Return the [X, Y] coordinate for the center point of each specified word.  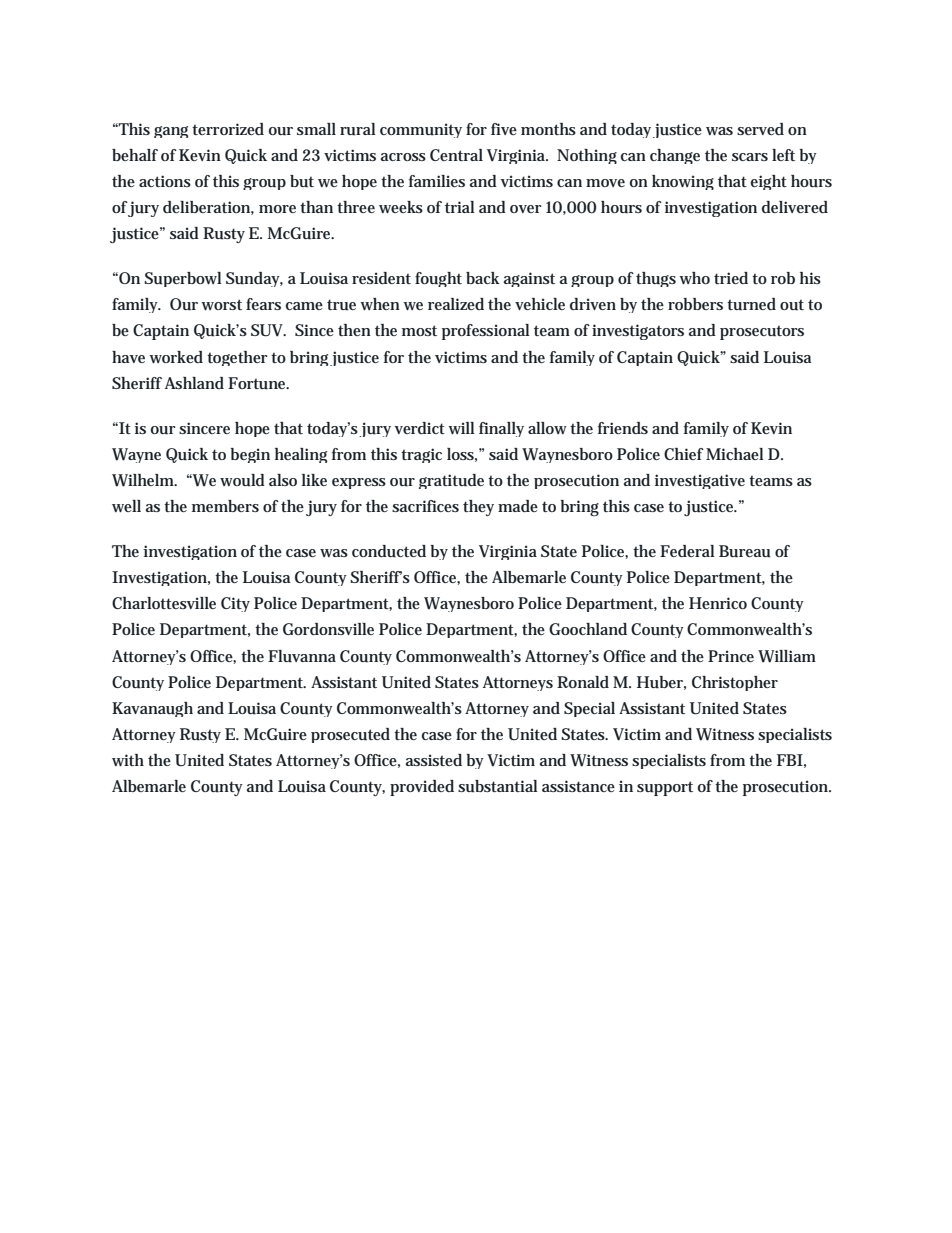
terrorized [228, 129]
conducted [389, 551]
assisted [434, 760]
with [128, 760]
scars [750, 157]
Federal [687, 551]
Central [456, 155]
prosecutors [762, 332]
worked [176, 357]
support [665, 788]
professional [486, 332]
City [235, 604]
